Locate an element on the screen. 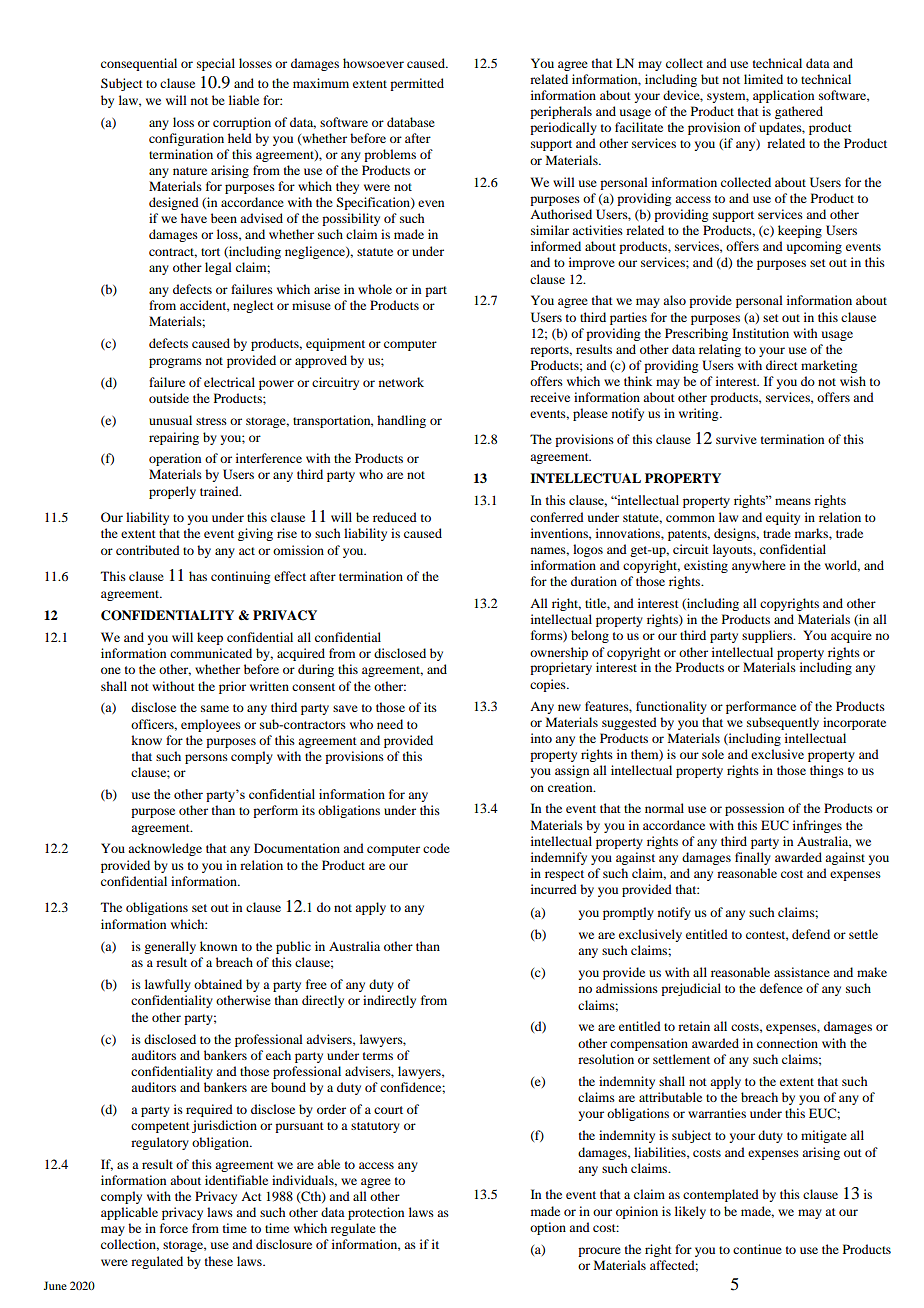  force is located at coordinates (174, 1228).
